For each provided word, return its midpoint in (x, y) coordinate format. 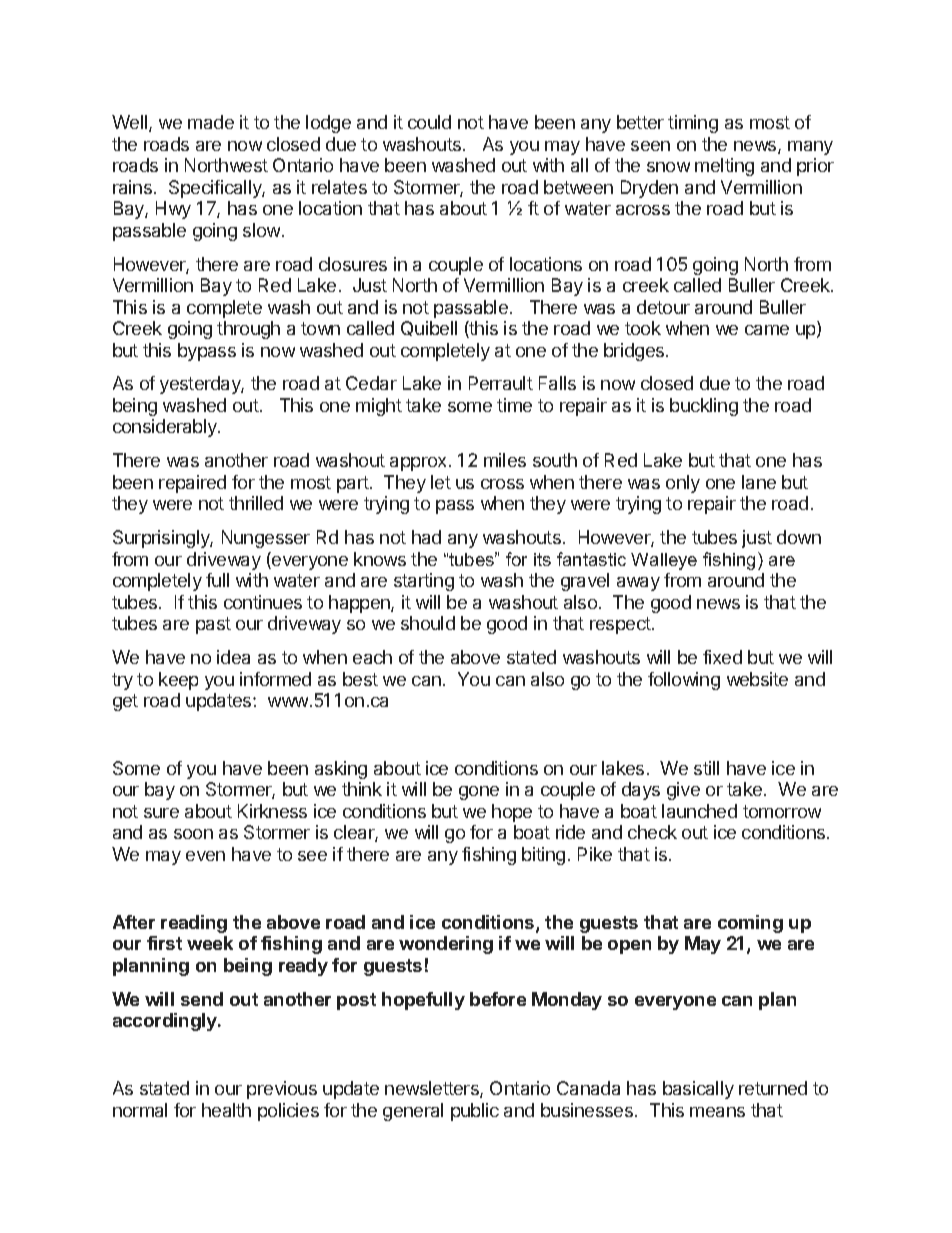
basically (698, 1090)
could (429, 122)
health (226, 1110)
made (211, 122)
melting (724, 167)
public (475, 1112)
